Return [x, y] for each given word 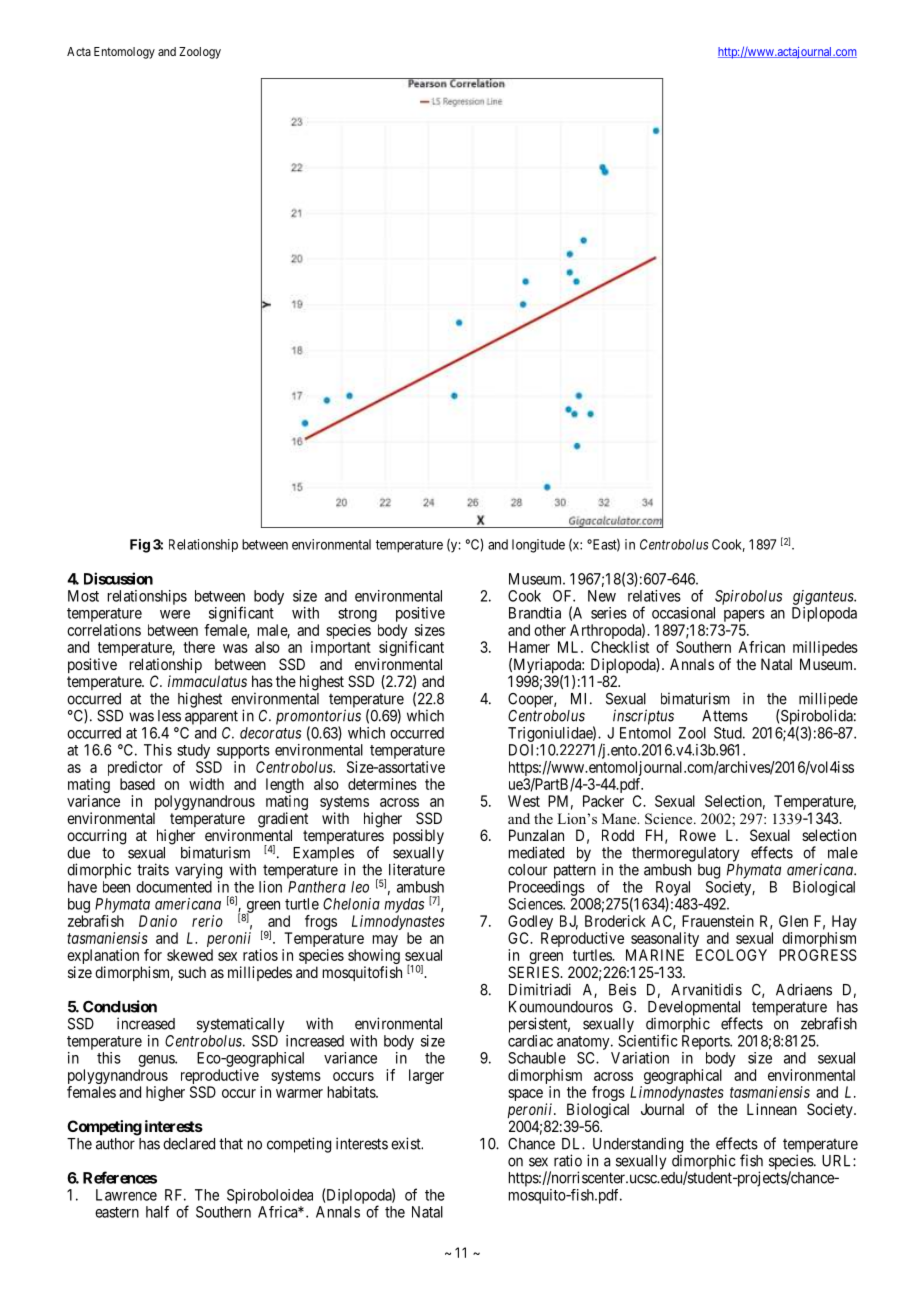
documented [174, 887]
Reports [706, 1042]
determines [382, 784]
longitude [538, 546]
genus [157, 1061]
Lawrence [126, 1195]
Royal [673, 889]
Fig [140, 546]
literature [417, 869]
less [169, 716]
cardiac [530, 1041]
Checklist [620, 647]
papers [744, 616]
